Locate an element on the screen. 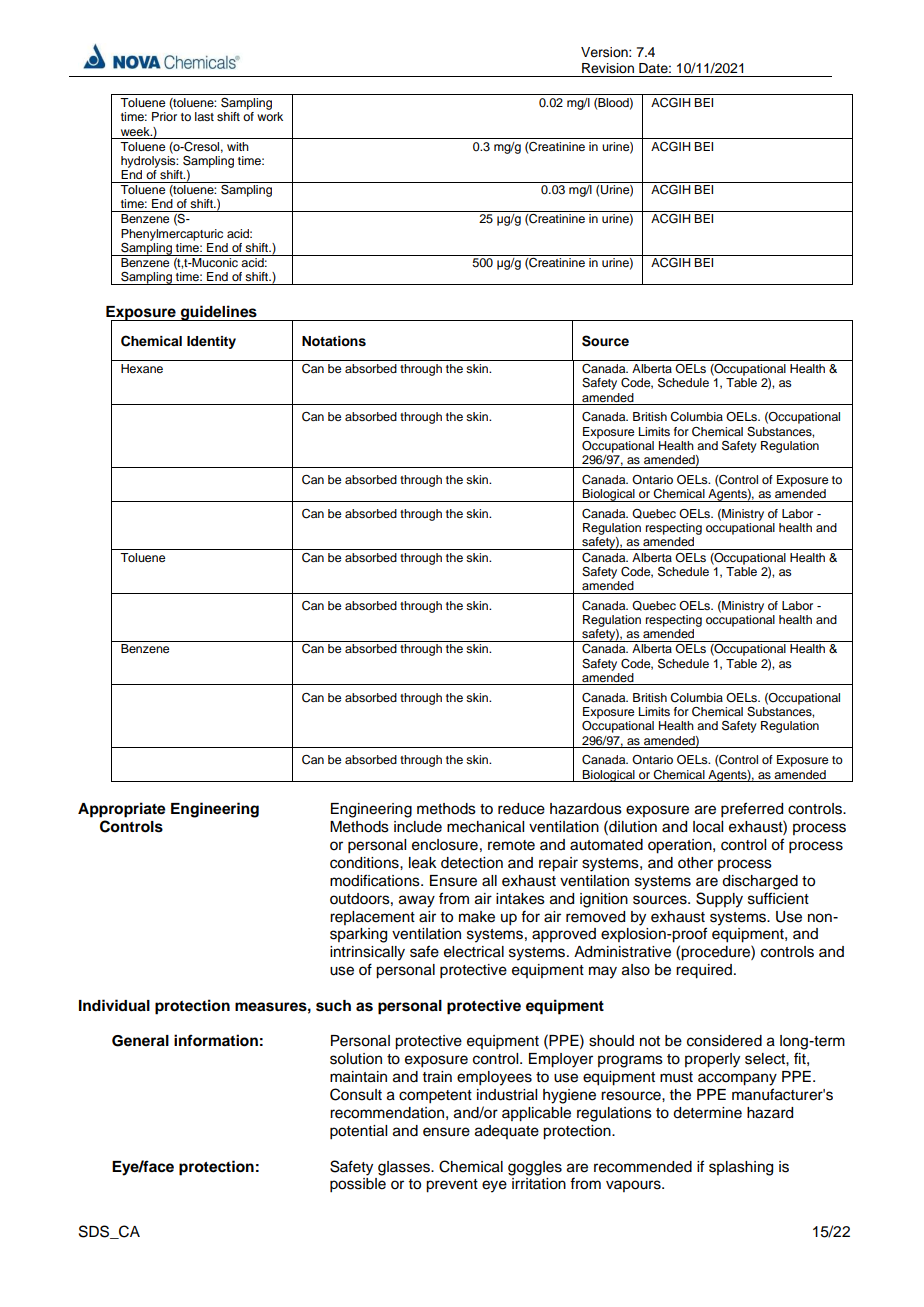 This screenshot has width=924, height=1307. away is located at coordinates (417, 901).
